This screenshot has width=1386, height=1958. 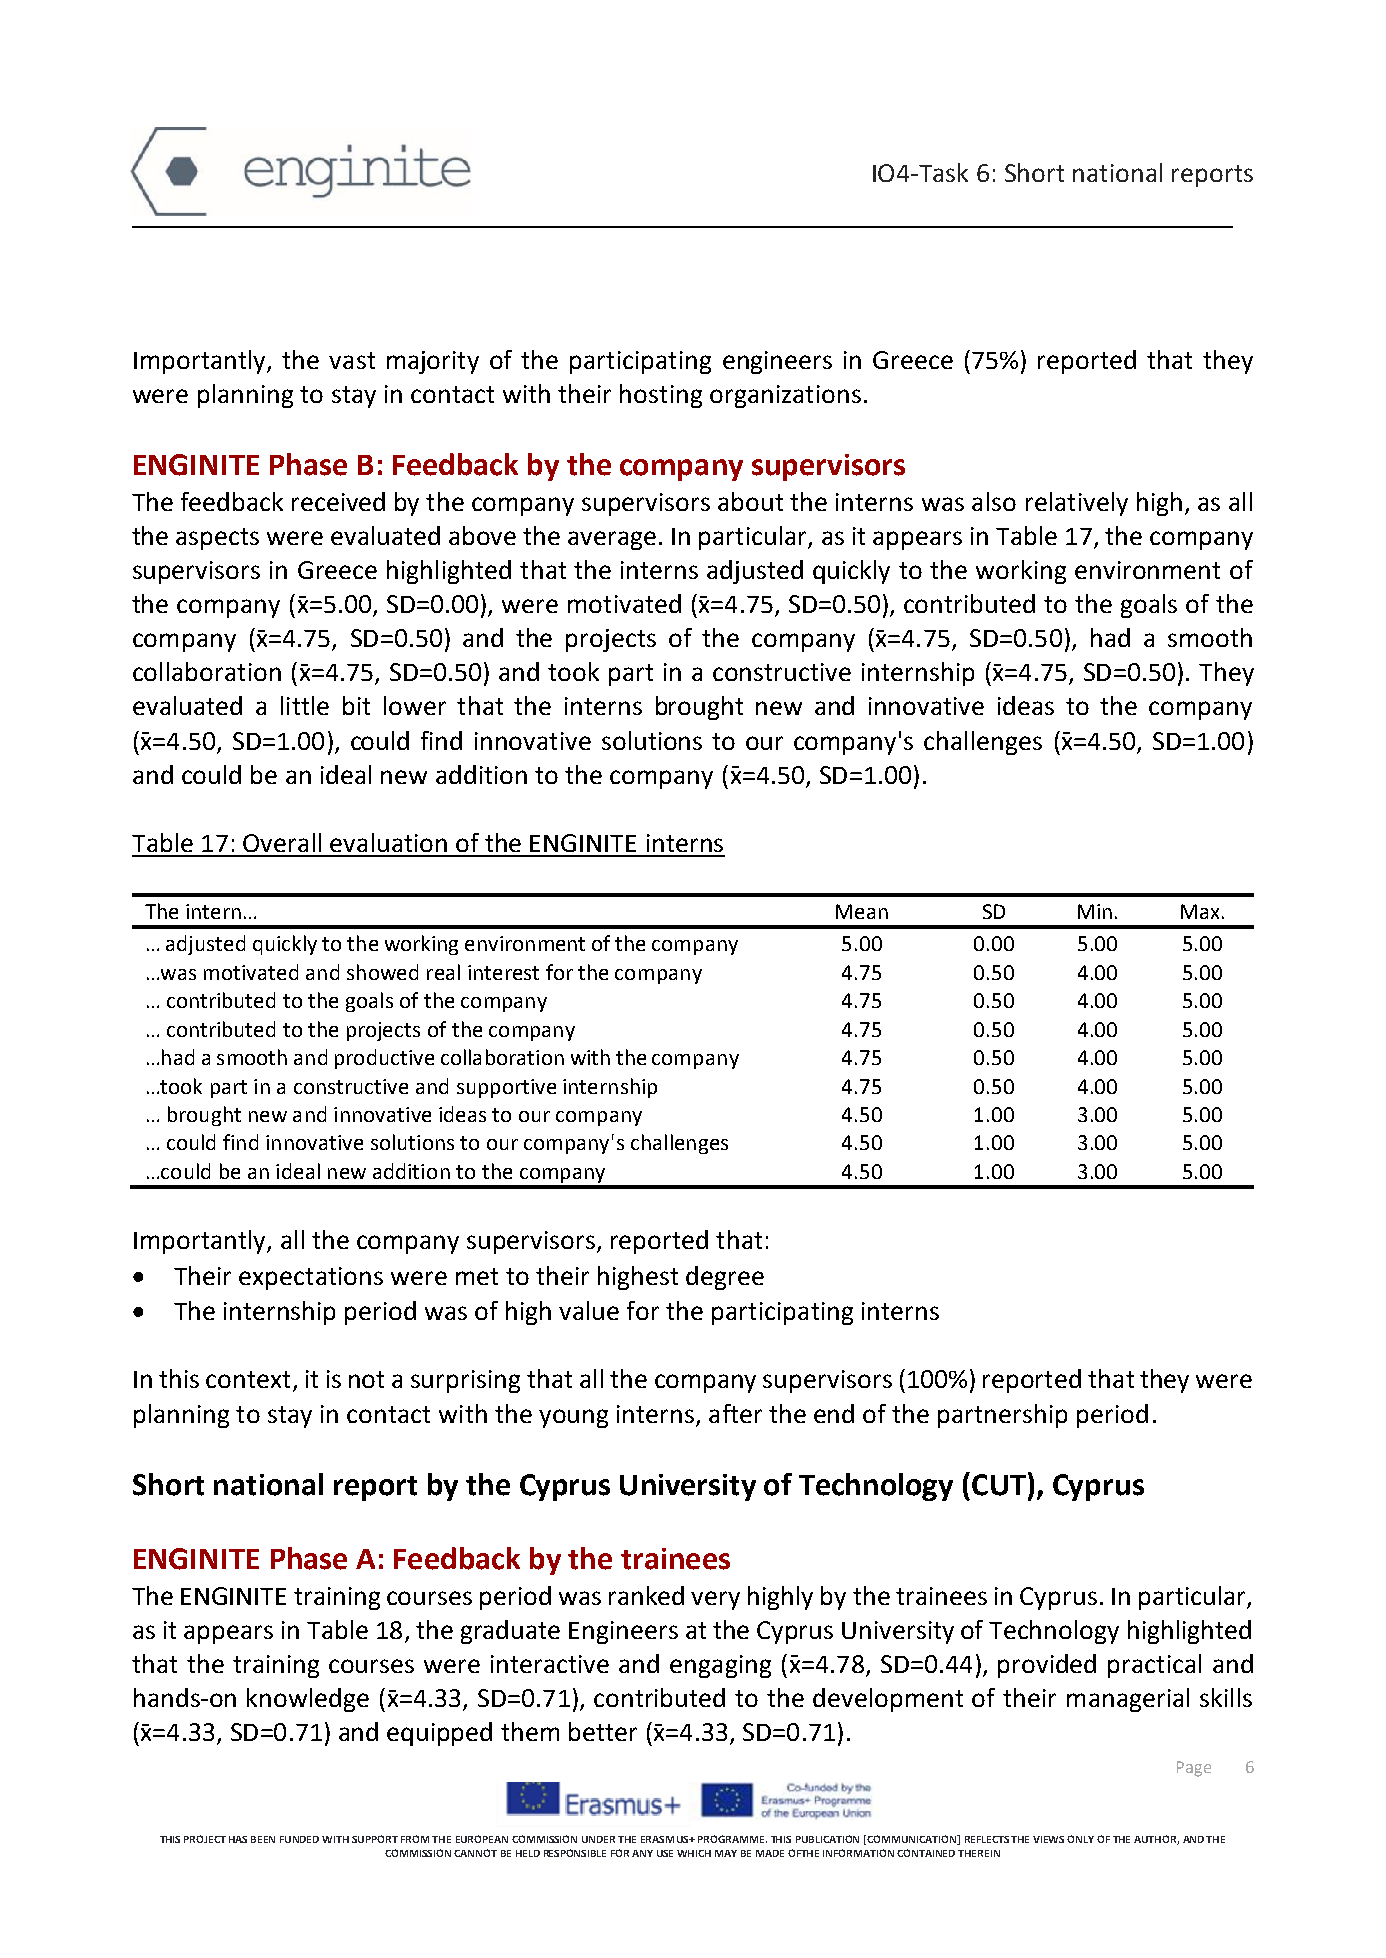 I want to click on Min, so click(x=1095, y=911).
